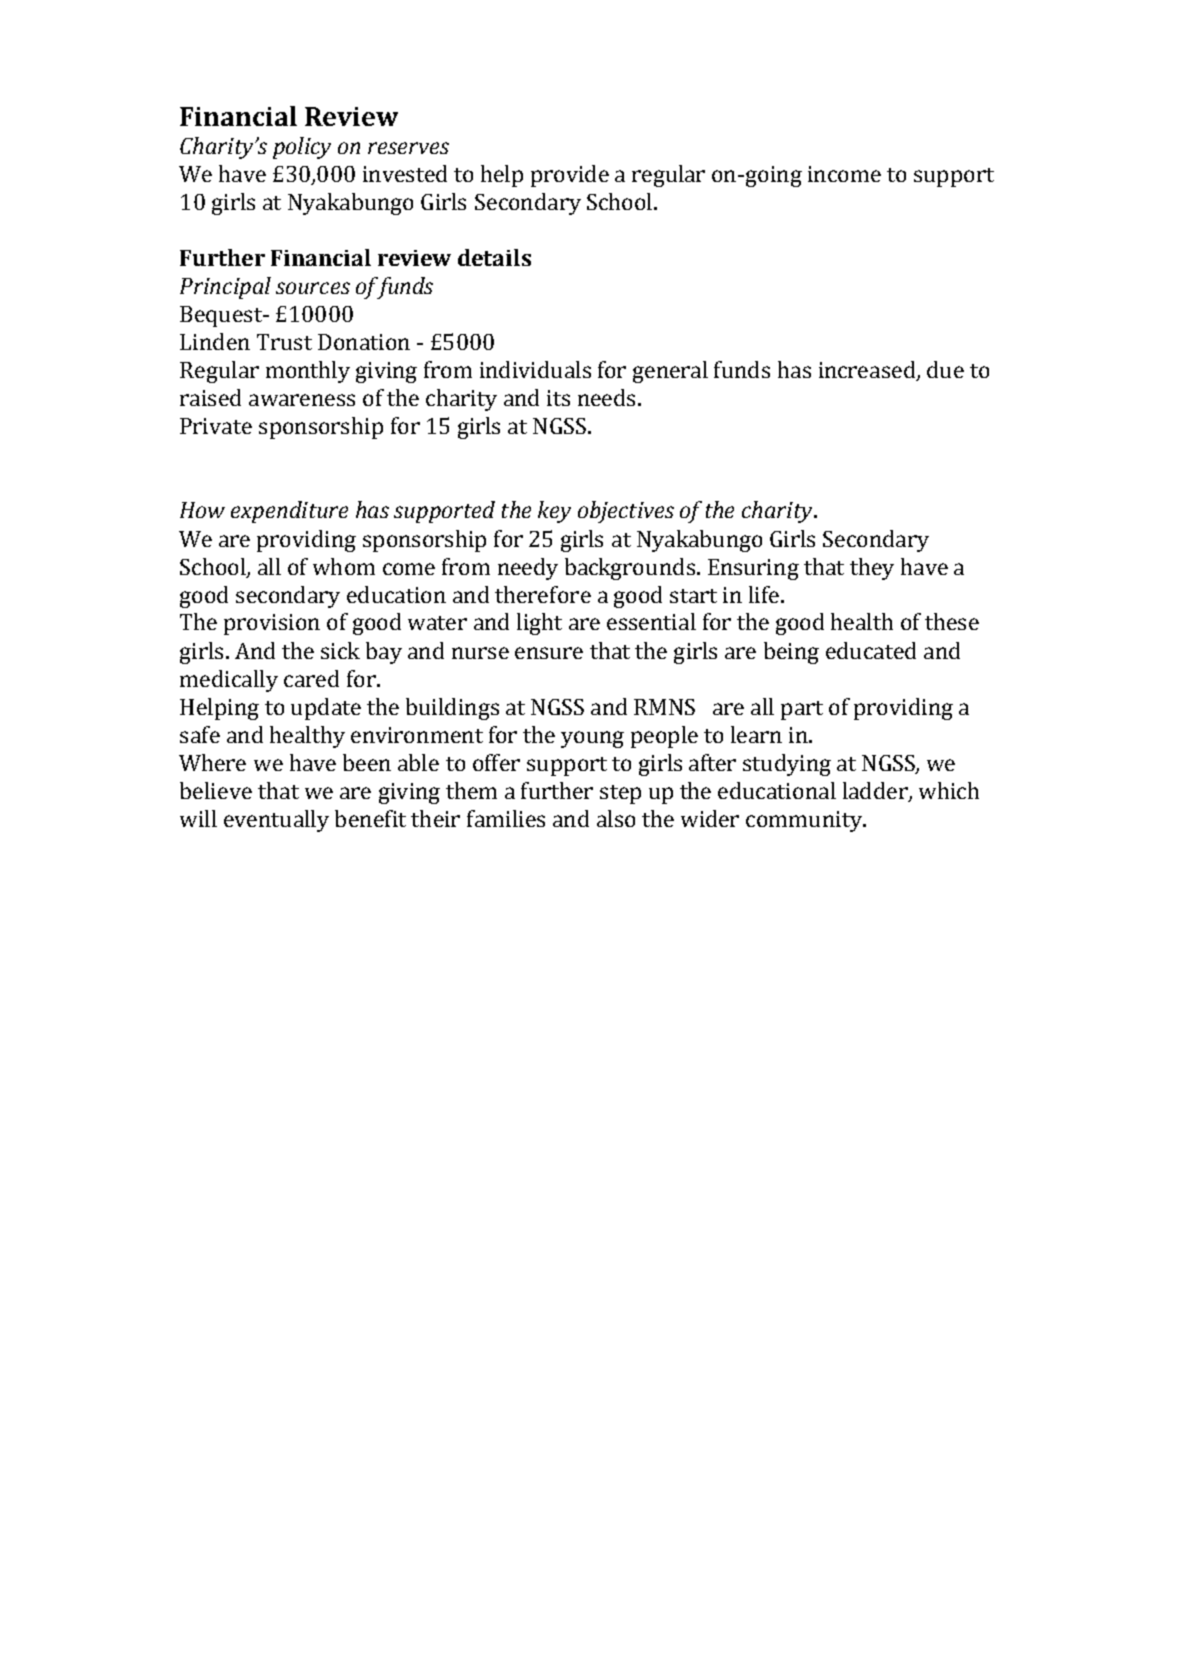 The width and height of the page is (1186, 1676). Describe the element at coordinates (276, 821) in the page. I see `eventually` at that location.
